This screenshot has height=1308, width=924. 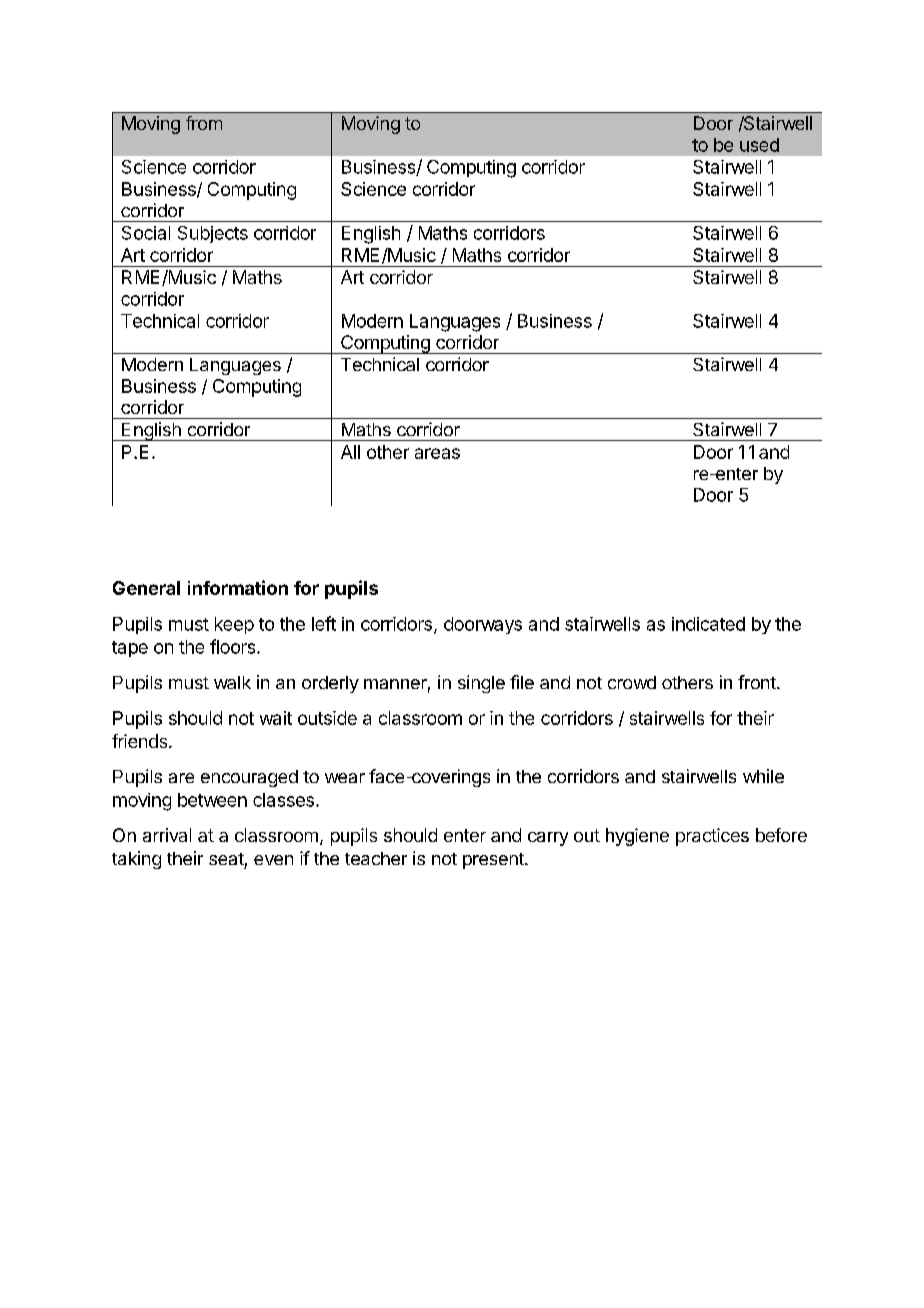 What do you see at coordinates (204, 123) in the screenshot?
I see `from` at bounding box center [204, 123].
